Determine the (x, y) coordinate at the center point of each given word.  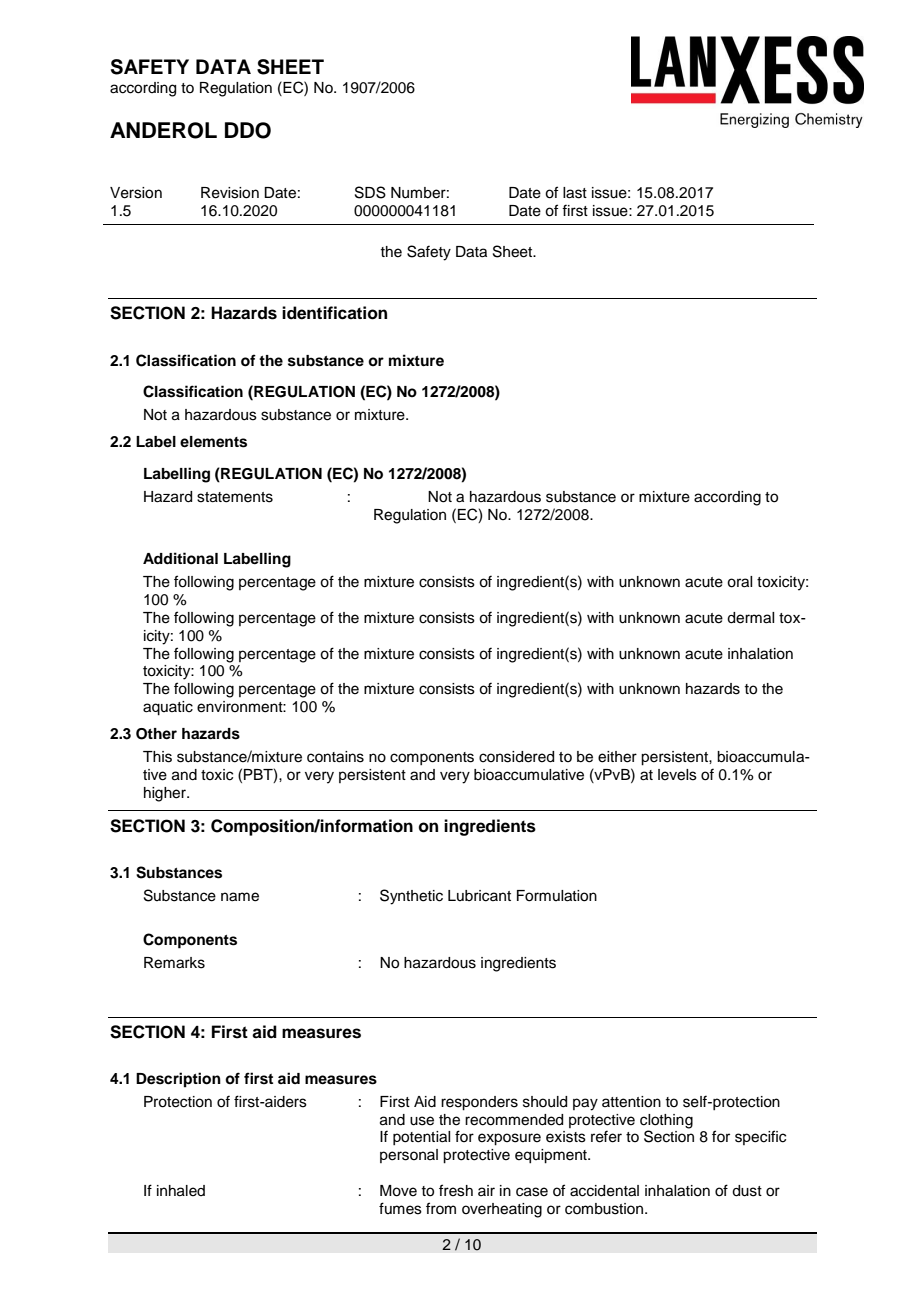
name (240, 897)
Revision (230, 193)
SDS (370, 192)
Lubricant (479, 896)
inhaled (181, 1191)
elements (213, 442)
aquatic (168, 708)
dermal (750, 618)
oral (739, 582)
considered (516, 757)
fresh (456, 1190)
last (575, 193)
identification (334, 313)
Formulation (557, 896)
